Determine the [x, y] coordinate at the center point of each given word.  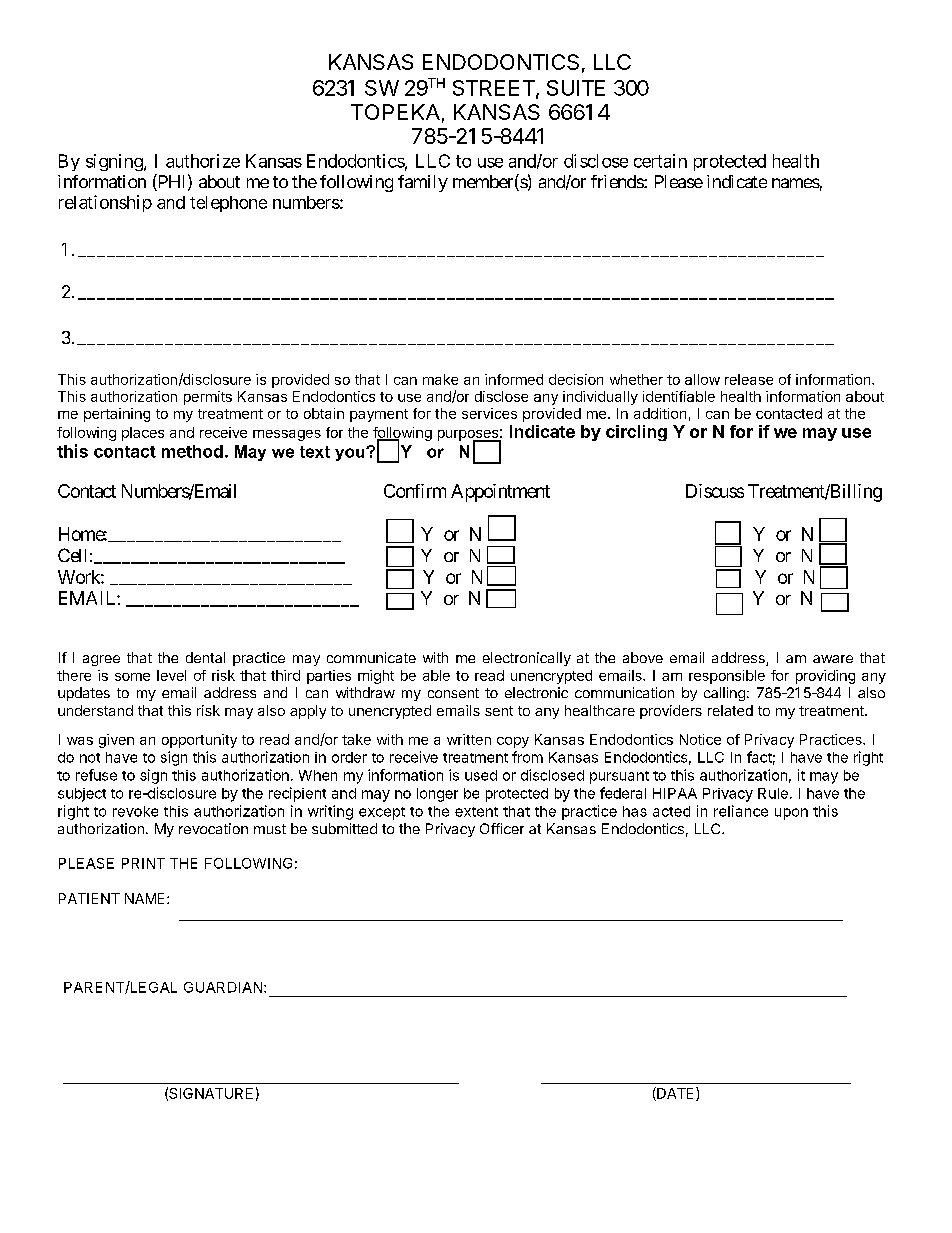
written [469, 739]
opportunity [199, 741]
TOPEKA [395, 112]
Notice [700, 739]
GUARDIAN [223, 987]
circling [636, 433]
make [440, 379]
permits [208, 398]
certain [660, 161]
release [749, 379]
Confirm [415, 491]
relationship [105, 203]
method [192, 451]
